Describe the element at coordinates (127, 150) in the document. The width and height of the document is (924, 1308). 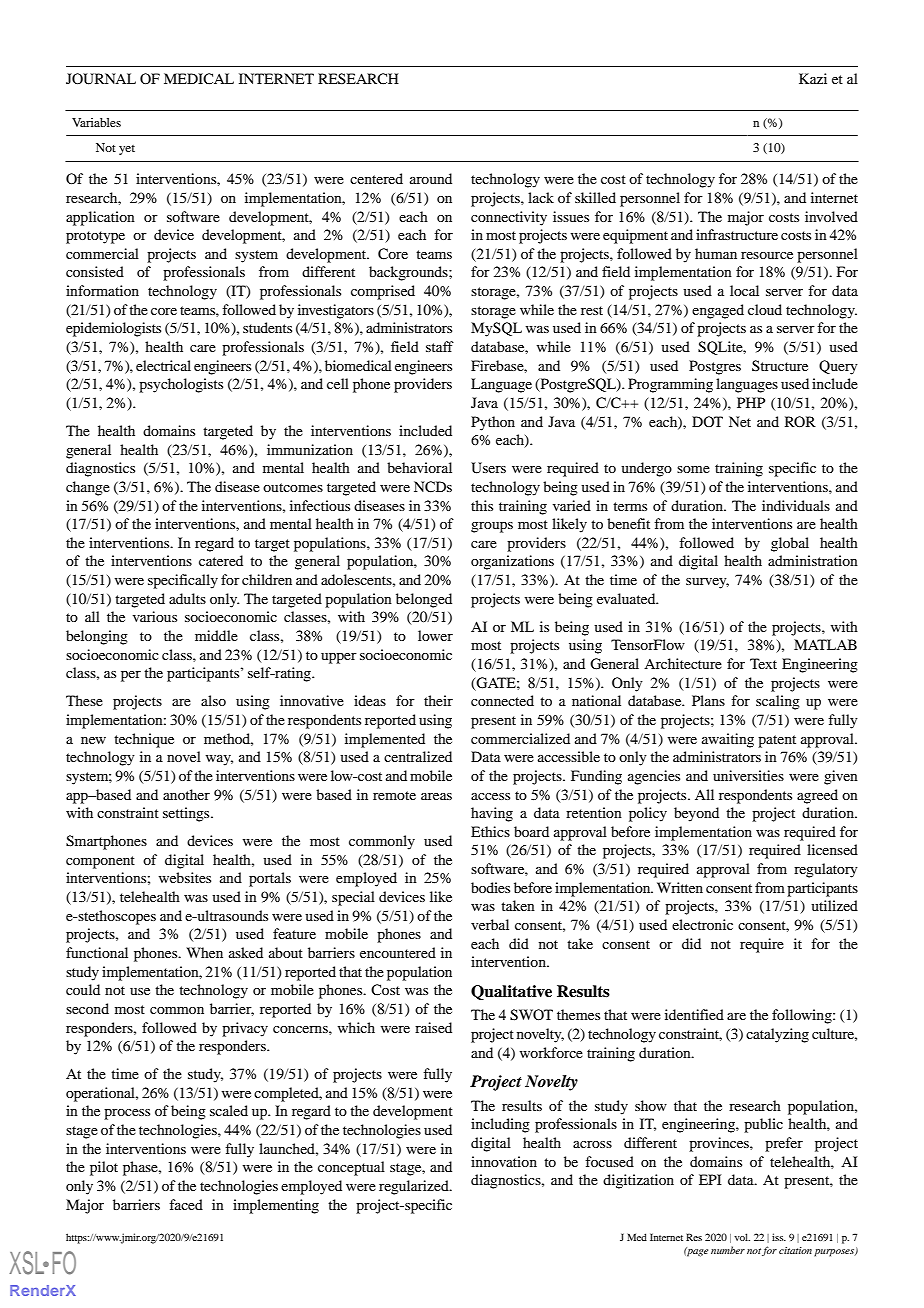
I see `yet` at that location.
